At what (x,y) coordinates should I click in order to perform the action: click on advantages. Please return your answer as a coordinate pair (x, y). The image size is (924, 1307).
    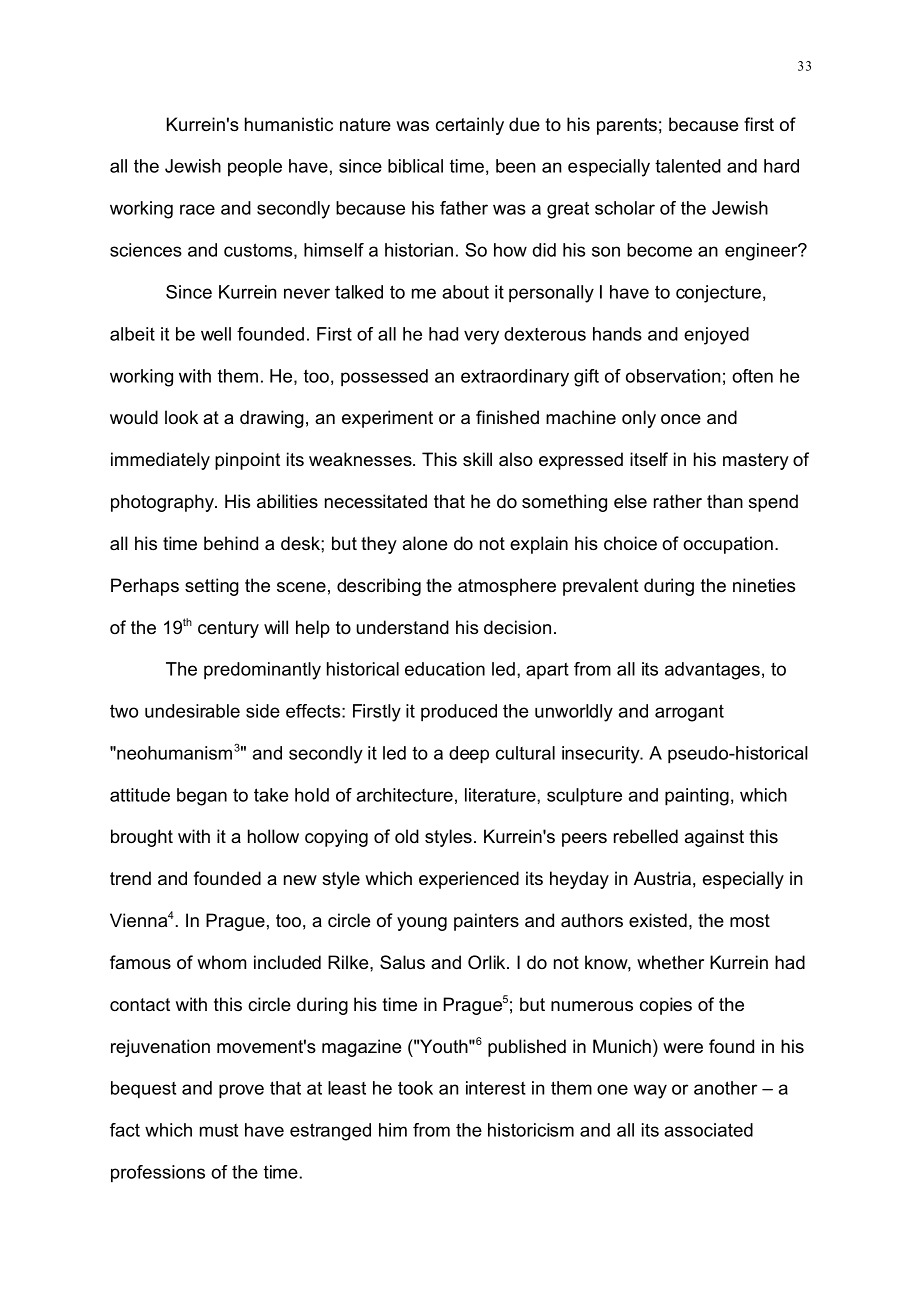
    Looking at the image, I should click on (712, 671).
